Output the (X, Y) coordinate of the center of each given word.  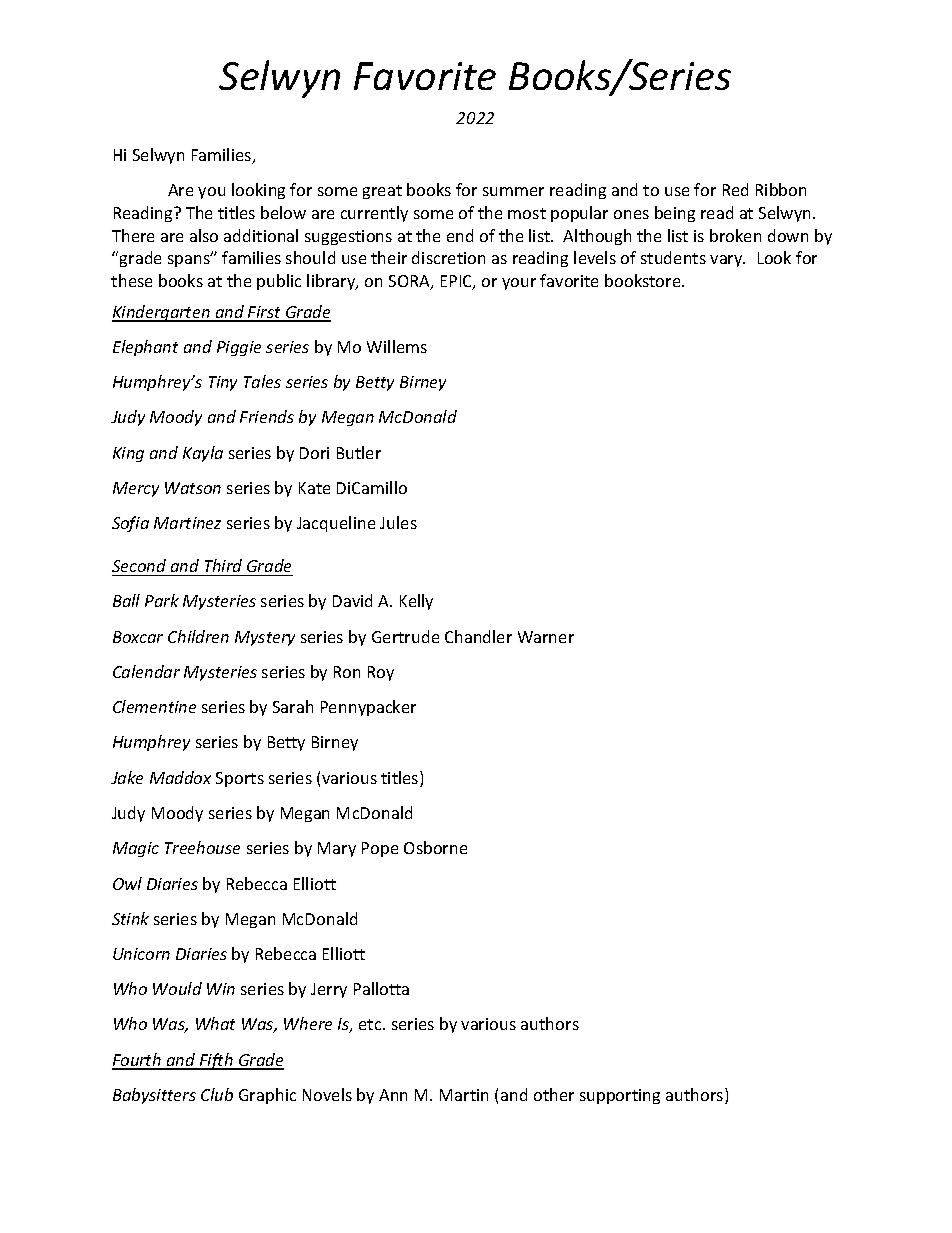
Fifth (216, 1061)
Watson (193, 488)
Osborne (435, 847)
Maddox (180, 777)
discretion (448, 257)
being (675, 214)
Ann (393, 1095)
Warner (546, 637)
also (204, 235)
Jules (398, 522)
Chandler (478, 636)
